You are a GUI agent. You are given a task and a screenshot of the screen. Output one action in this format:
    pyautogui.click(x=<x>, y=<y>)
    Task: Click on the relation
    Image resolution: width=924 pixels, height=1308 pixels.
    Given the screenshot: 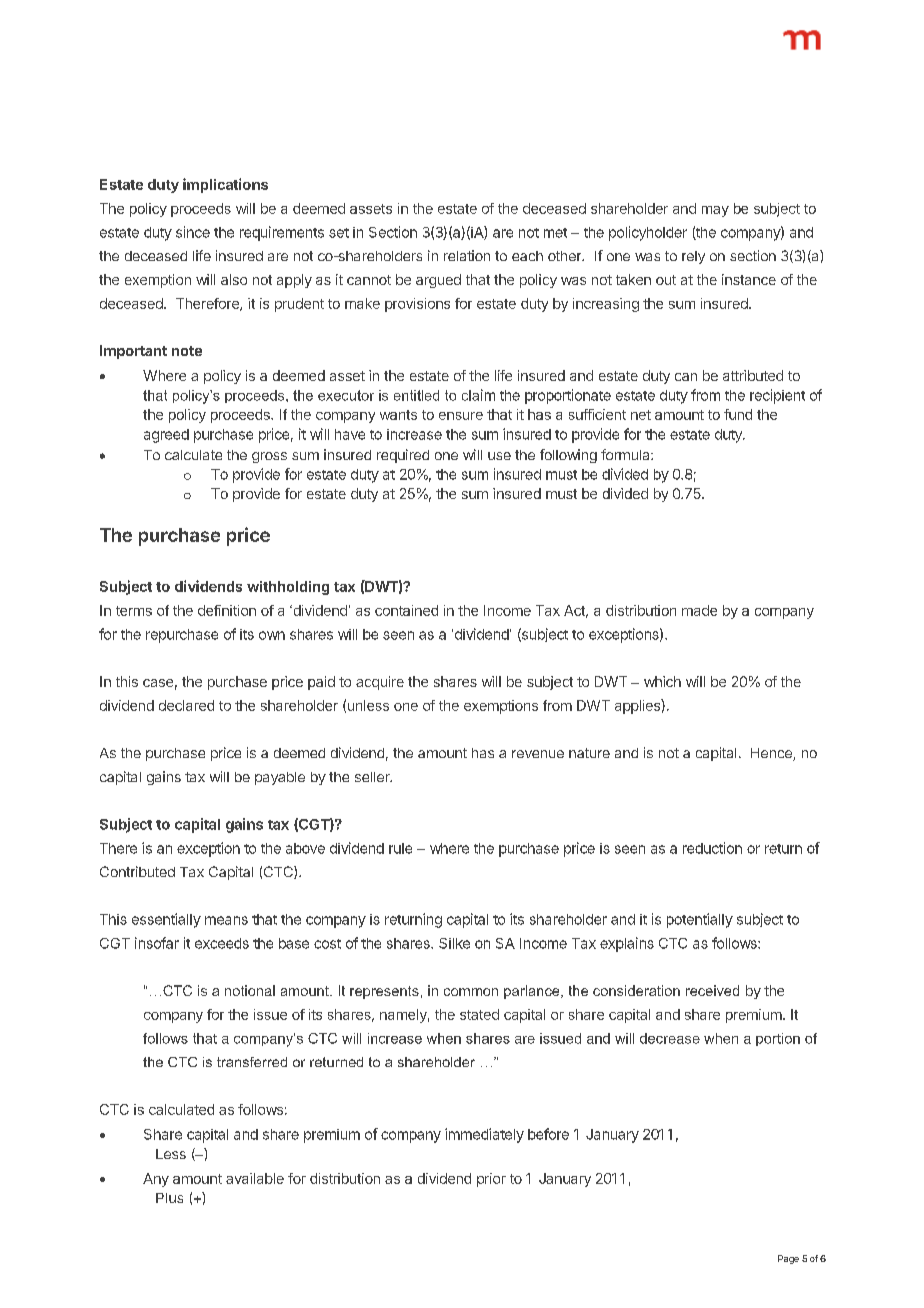 What is the action you would take?
    pyautogui.click(x=467, y=255)
